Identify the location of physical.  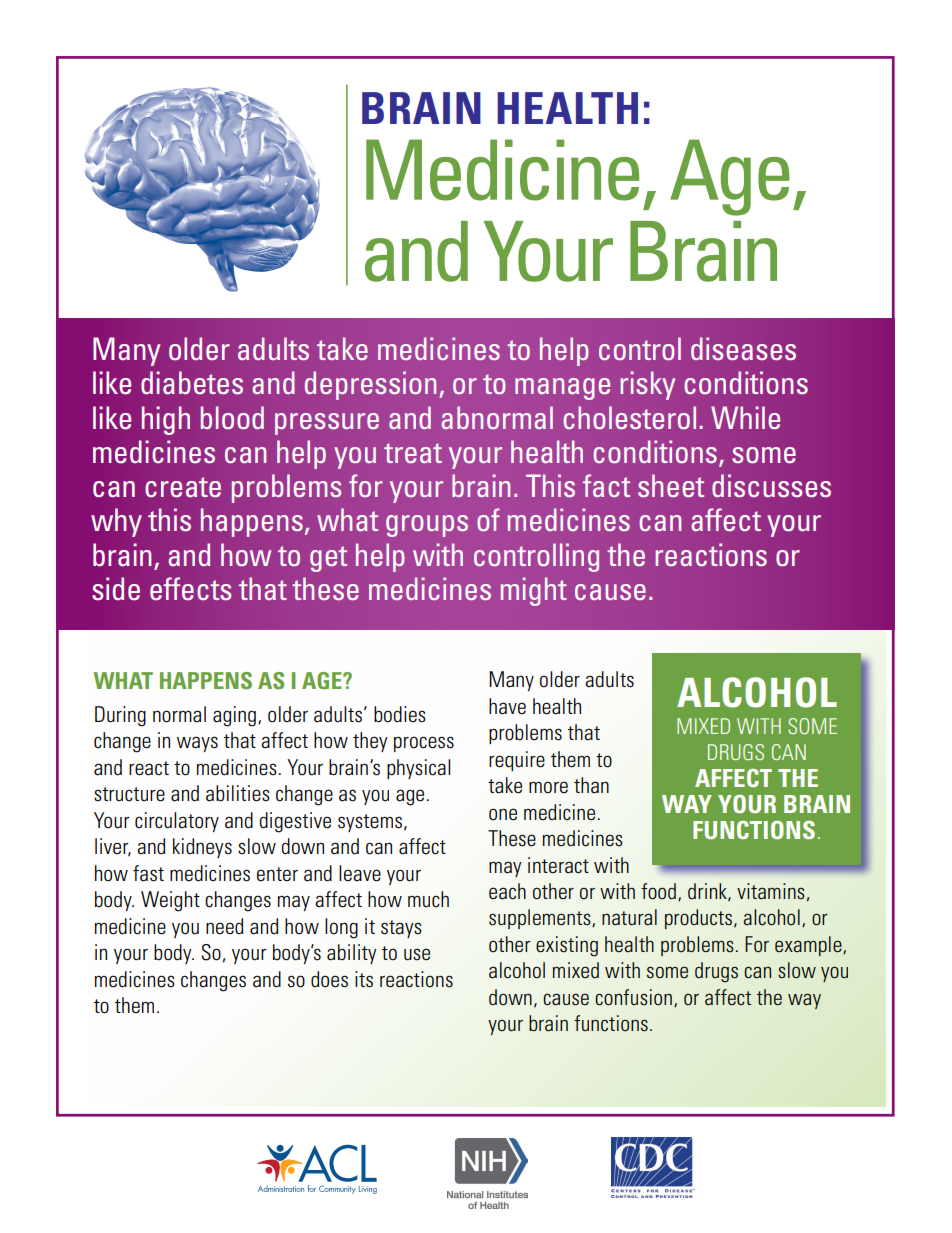
(419, 769).
